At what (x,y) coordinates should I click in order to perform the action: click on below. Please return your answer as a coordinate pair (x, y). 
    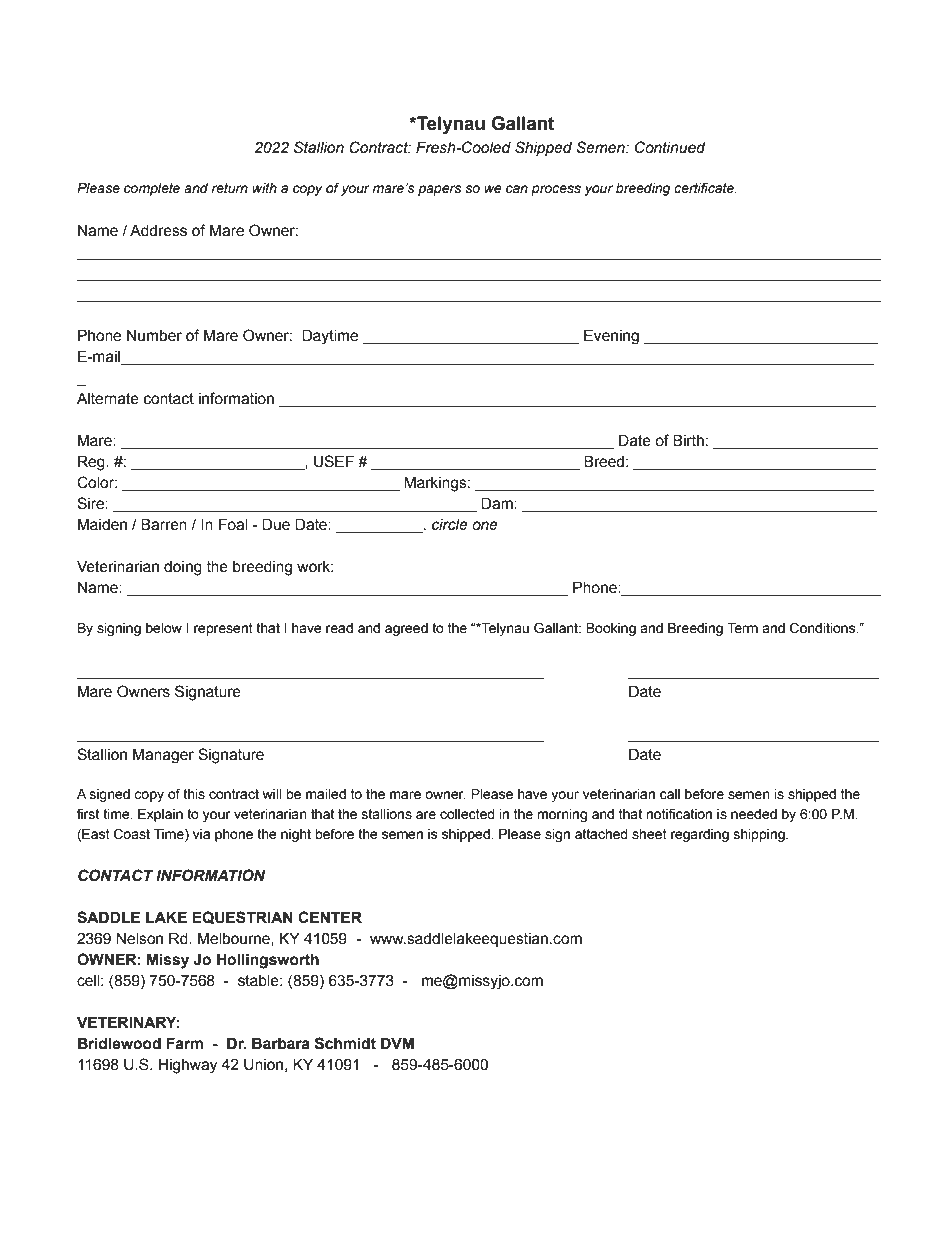
    Looking at the image, I should click on (164, 628).
